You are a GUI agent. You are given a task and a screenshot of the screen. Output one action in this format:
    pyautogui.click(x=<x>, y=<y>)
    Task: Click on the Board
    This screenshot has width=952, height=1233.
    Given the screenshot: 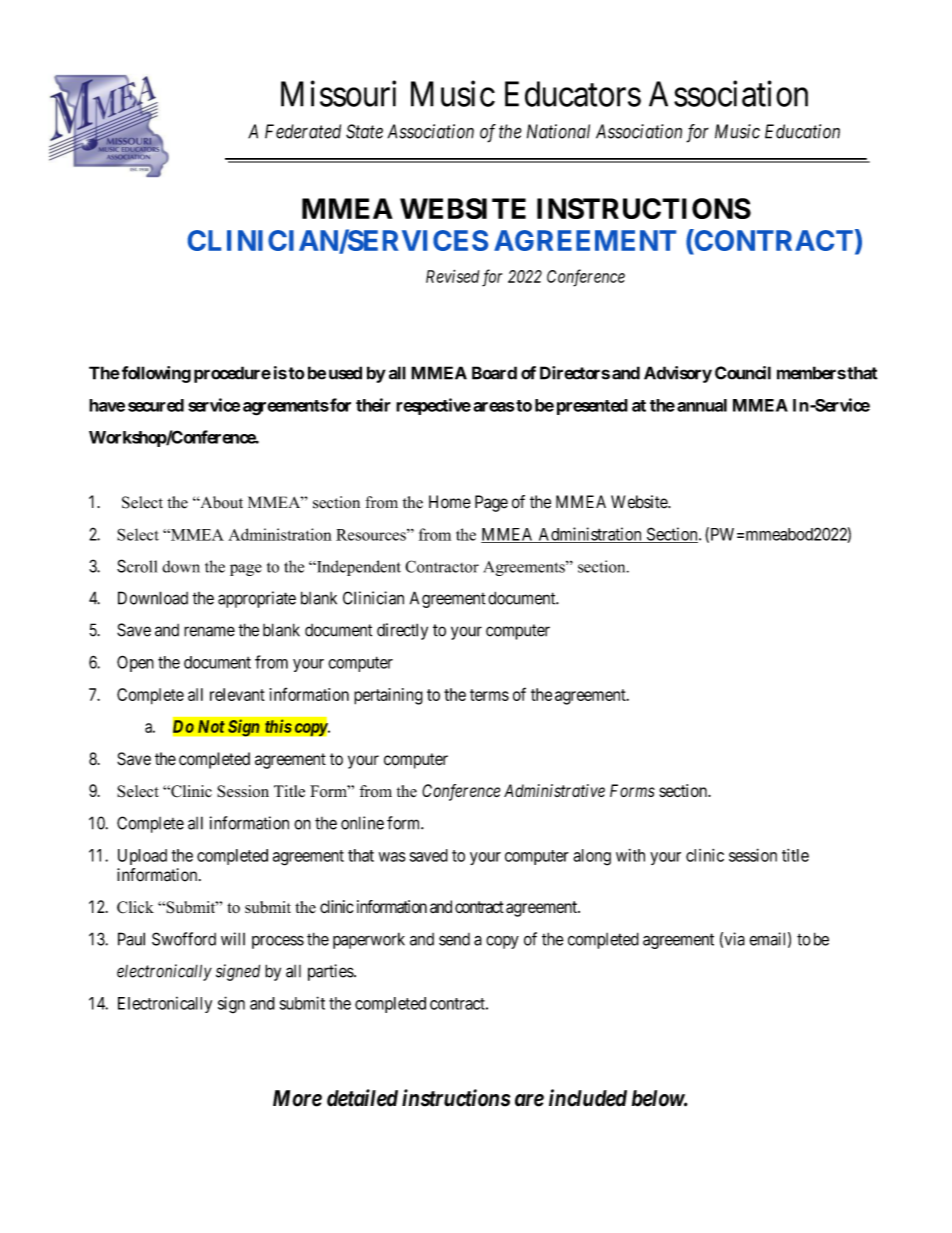 What is the action you would take?
    pyautogui.click(x=494, y=373)
